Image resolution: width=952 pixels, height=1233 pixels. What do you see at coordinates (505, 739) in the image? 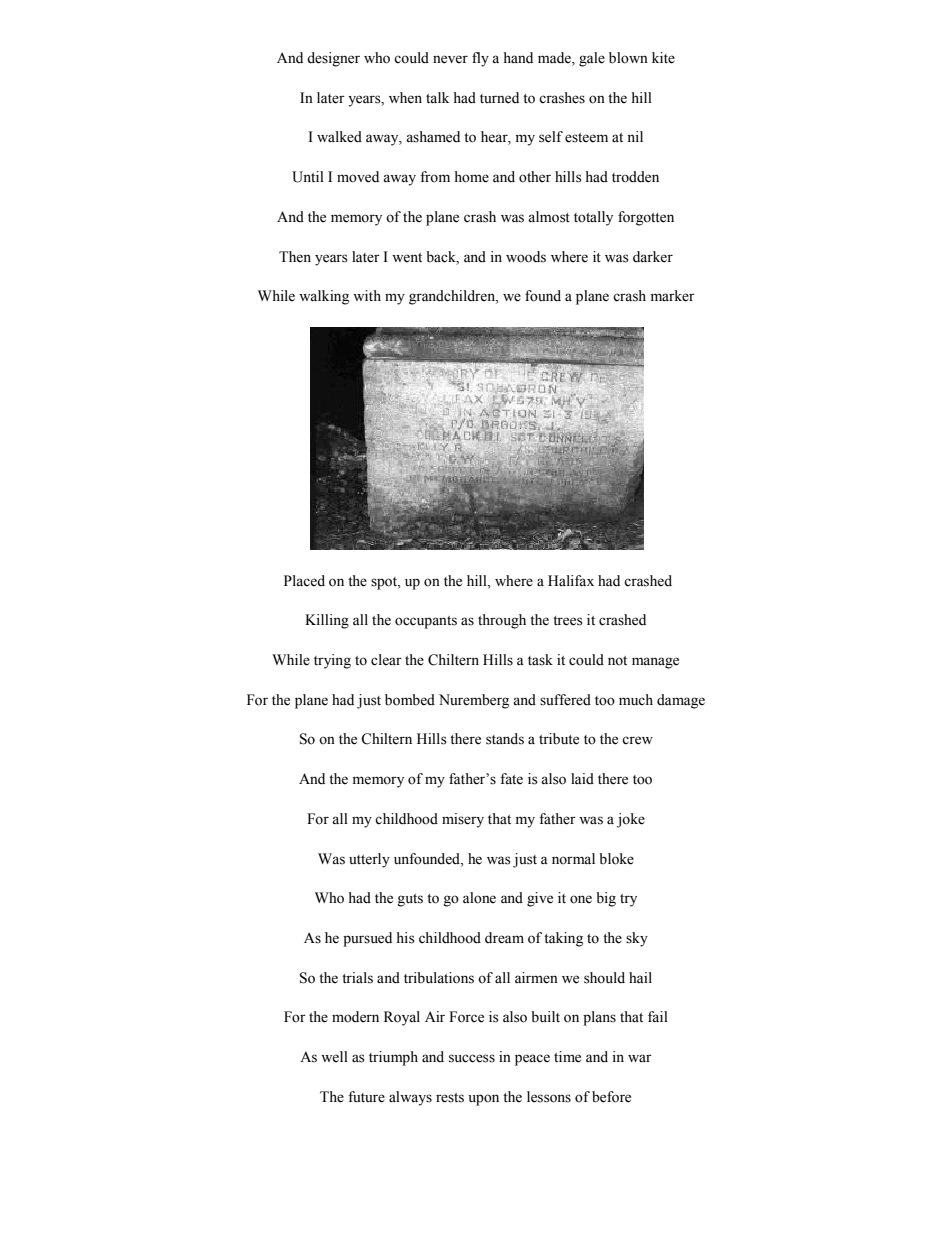
I see `stands` at bounding box center [505, 739].
